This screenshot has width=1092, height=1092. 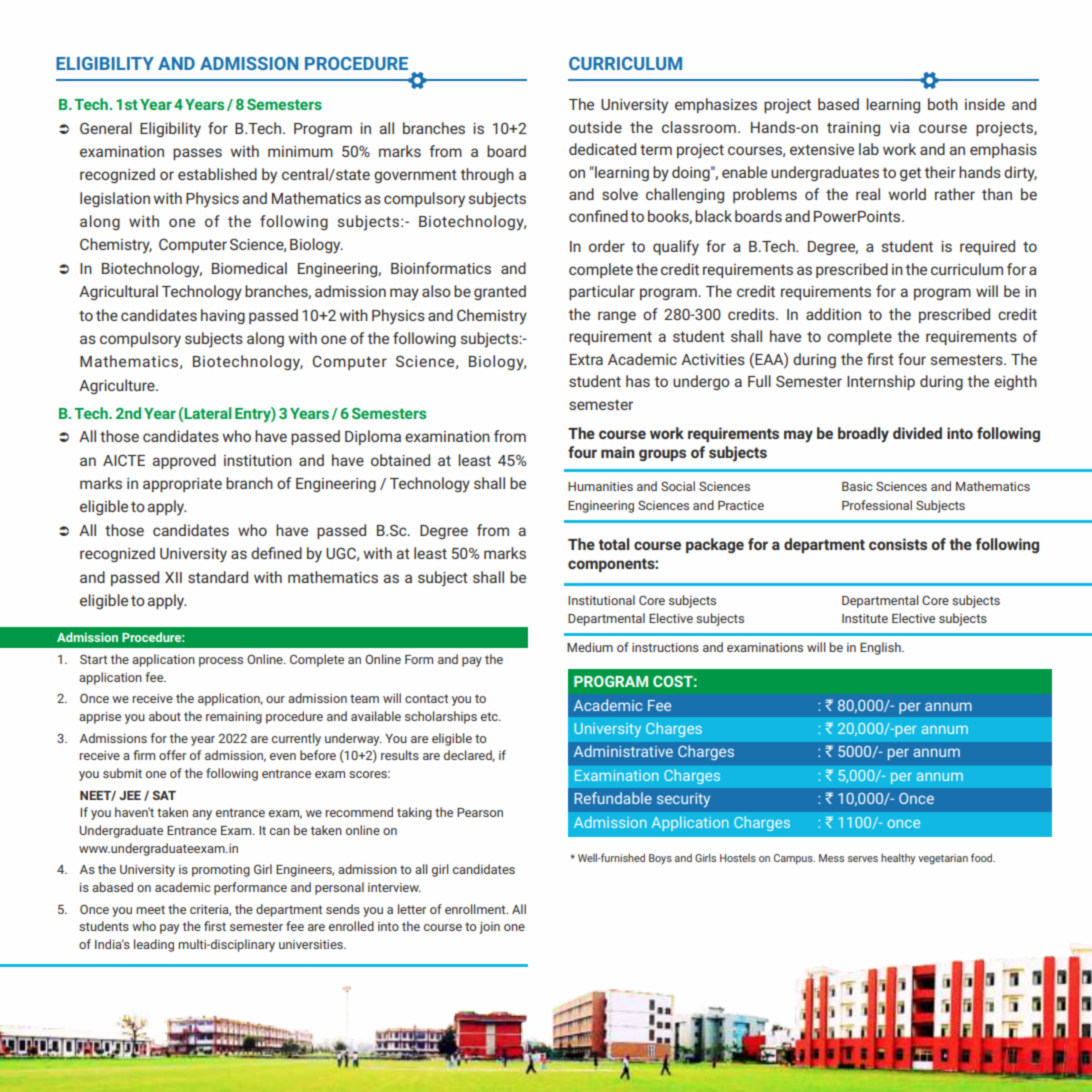 What do you see at coordinates (595, 127) in the screenshot?
I see `outside` at bounding box center [595, 127].
